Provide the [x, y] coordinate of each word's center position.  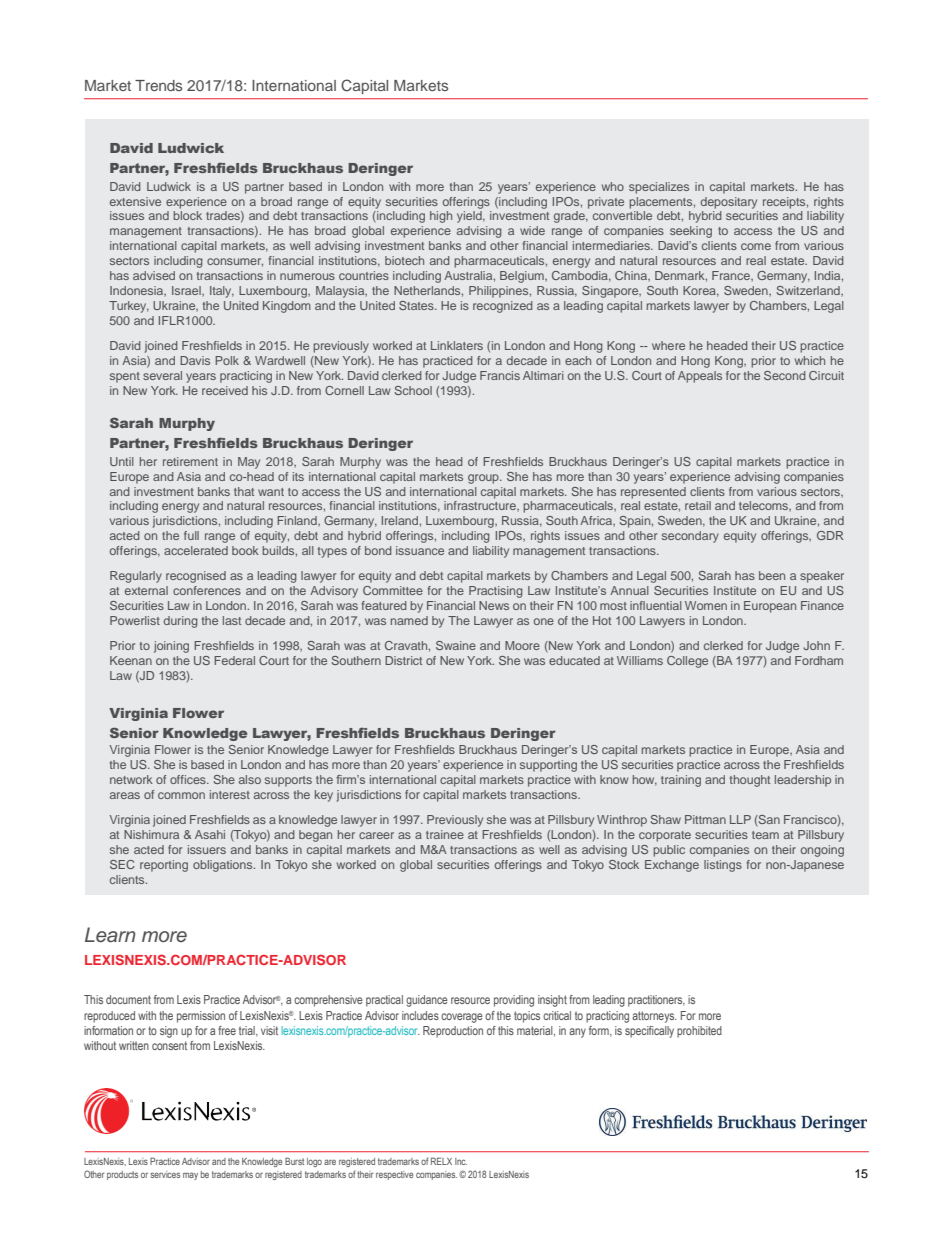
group [484, 479]
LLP [740, 819]
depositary [729, 203]
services [165, 1174]
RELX [441, 1161]
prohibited [699, 1032]
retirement [190, 461]
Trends [158, 85]
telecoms [764, 505]
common [181, 795]
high [441, 217]
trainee [445, 834]
